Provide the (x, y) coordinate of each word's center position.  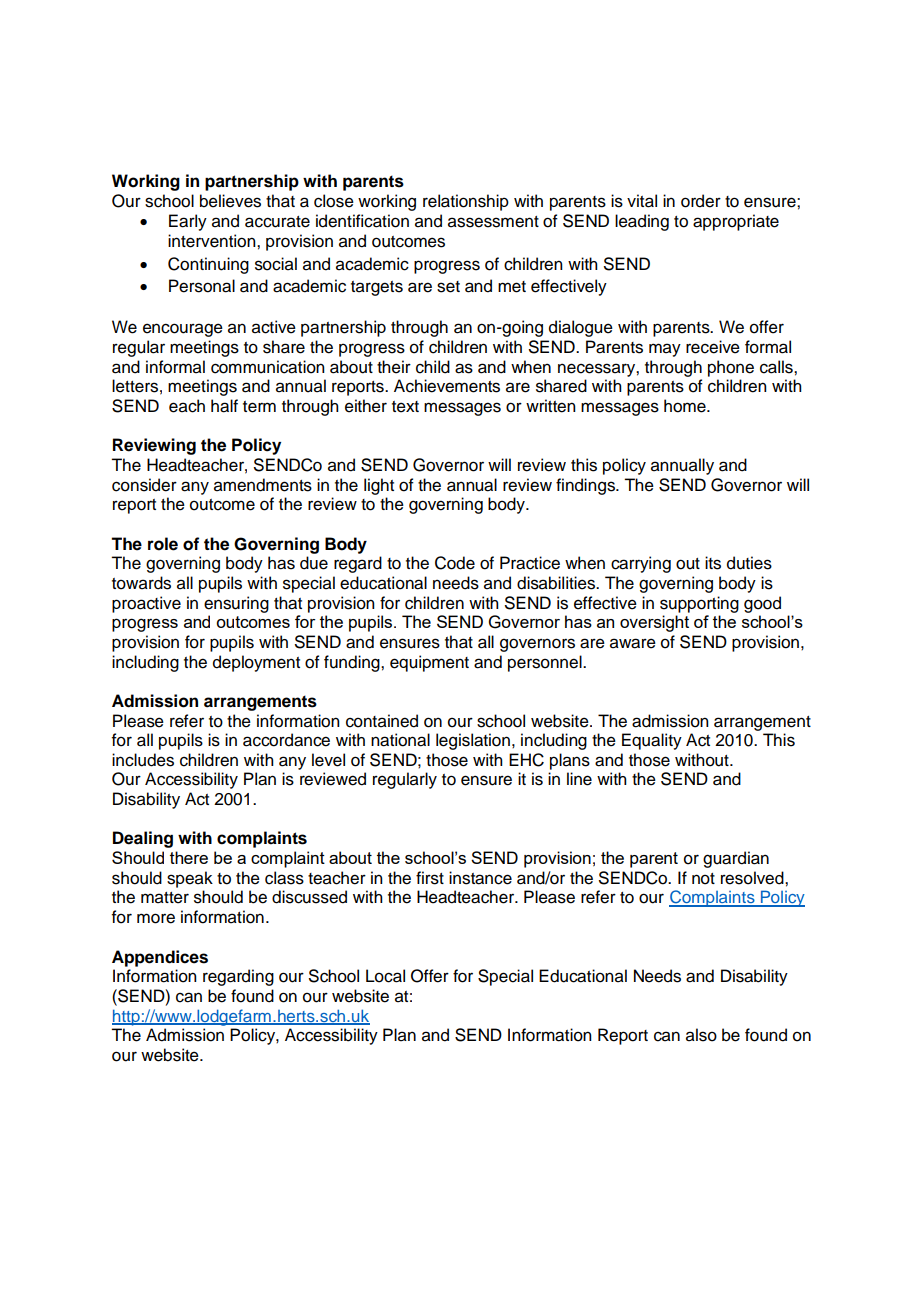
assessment (493, 222)
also (701, 1035)
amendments (263, 485)
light (379, 486)
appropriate (736, 222)
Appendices (160, 958)
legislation (473, 741)
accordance (286, 740)
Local (385, 976)
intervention (213, 241)
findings (586, 486)
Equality (652, 741)
